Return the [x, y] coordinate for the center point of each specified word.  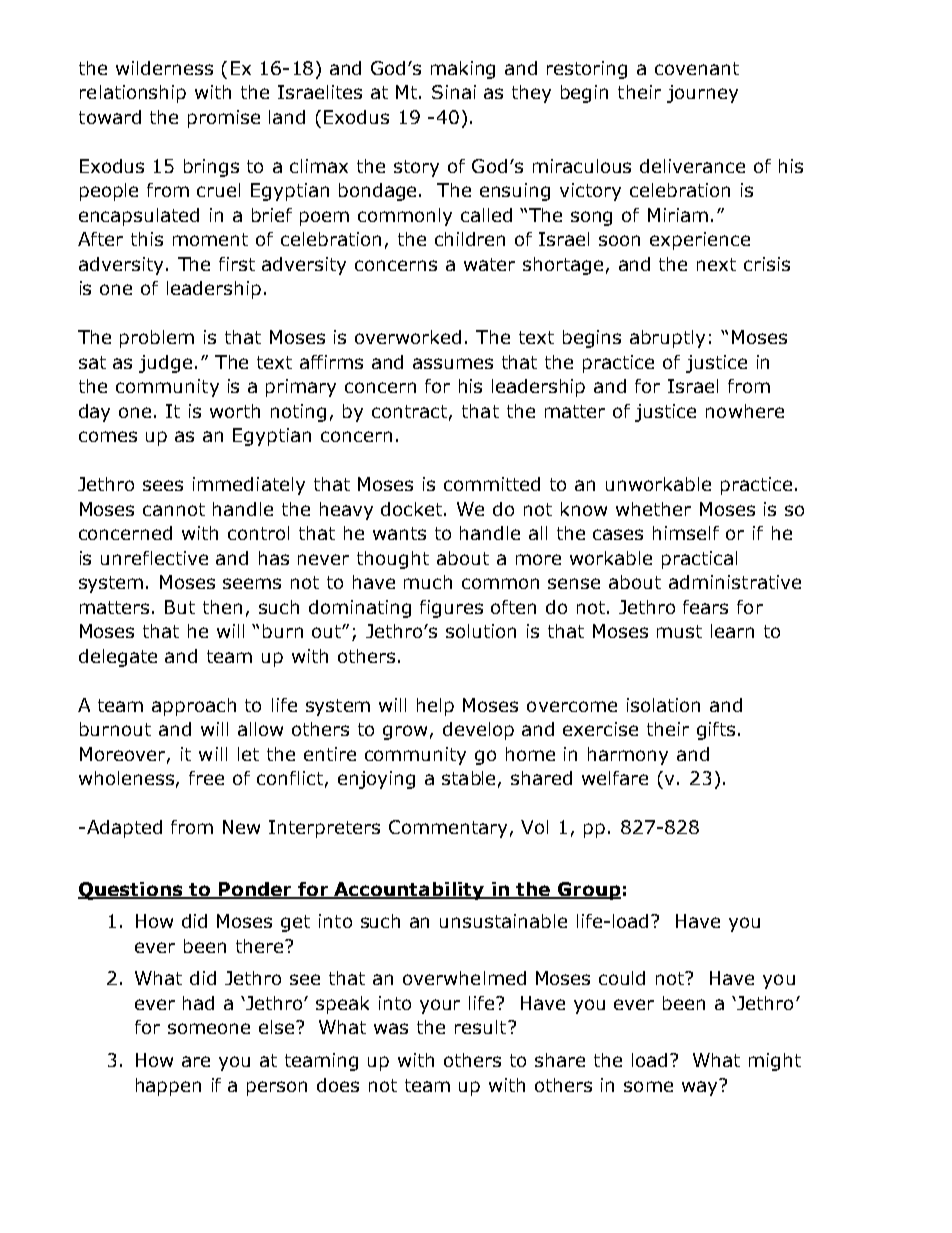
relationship [133, 94]
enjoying [376, 780]
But [180, 607]
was [391, 1028]
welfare [615, 778]
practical [699, 560]
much [428, 582]
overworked [408, 337]
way [701, 1087]
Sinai [454, 92]
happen [168, 1087]
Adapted [124, 829]
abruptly [667, 339]
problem [157, 339]
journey [702, 94]
